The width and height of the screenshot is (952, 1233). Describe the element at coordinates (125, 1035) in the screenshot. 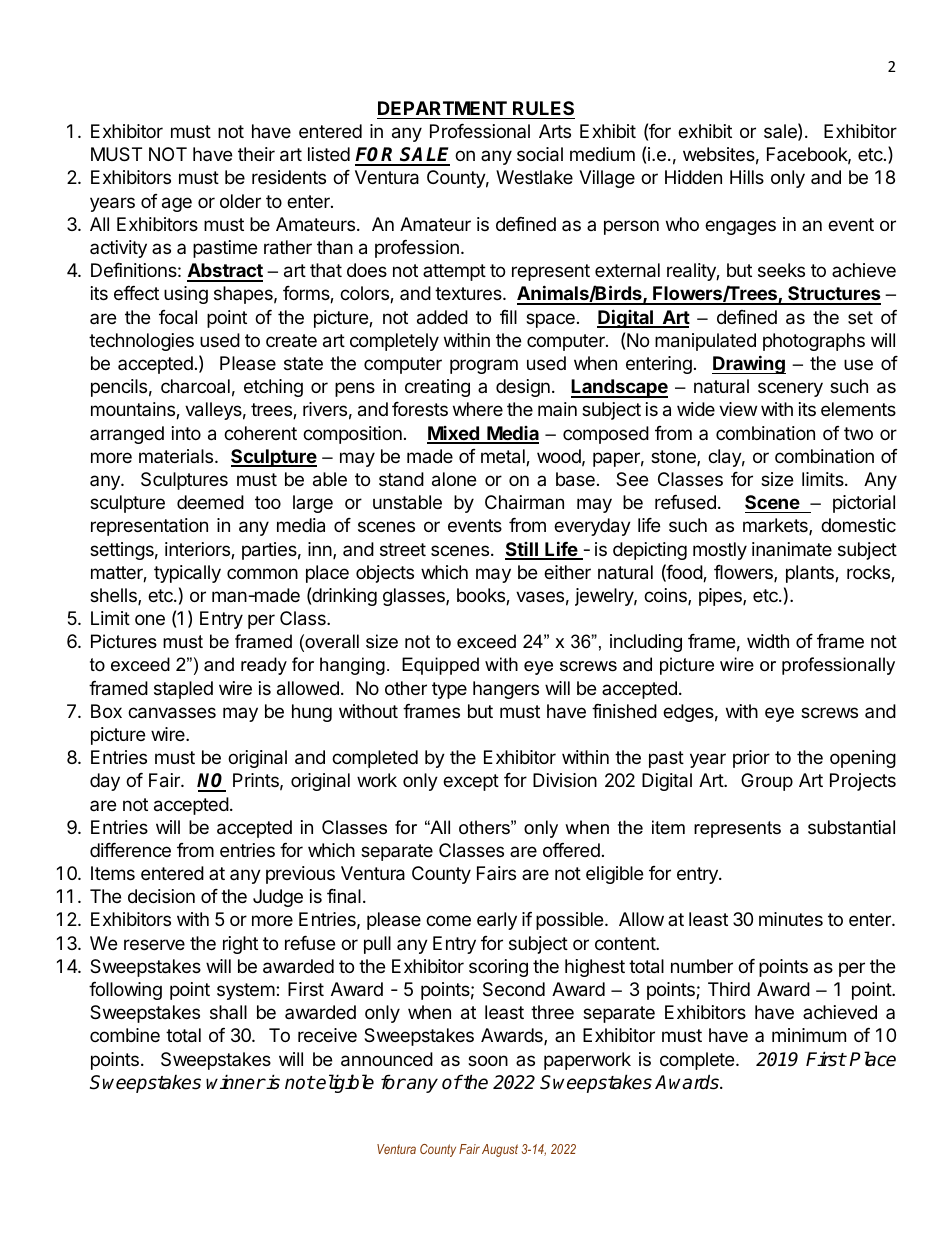

I see `combine` at that location.
